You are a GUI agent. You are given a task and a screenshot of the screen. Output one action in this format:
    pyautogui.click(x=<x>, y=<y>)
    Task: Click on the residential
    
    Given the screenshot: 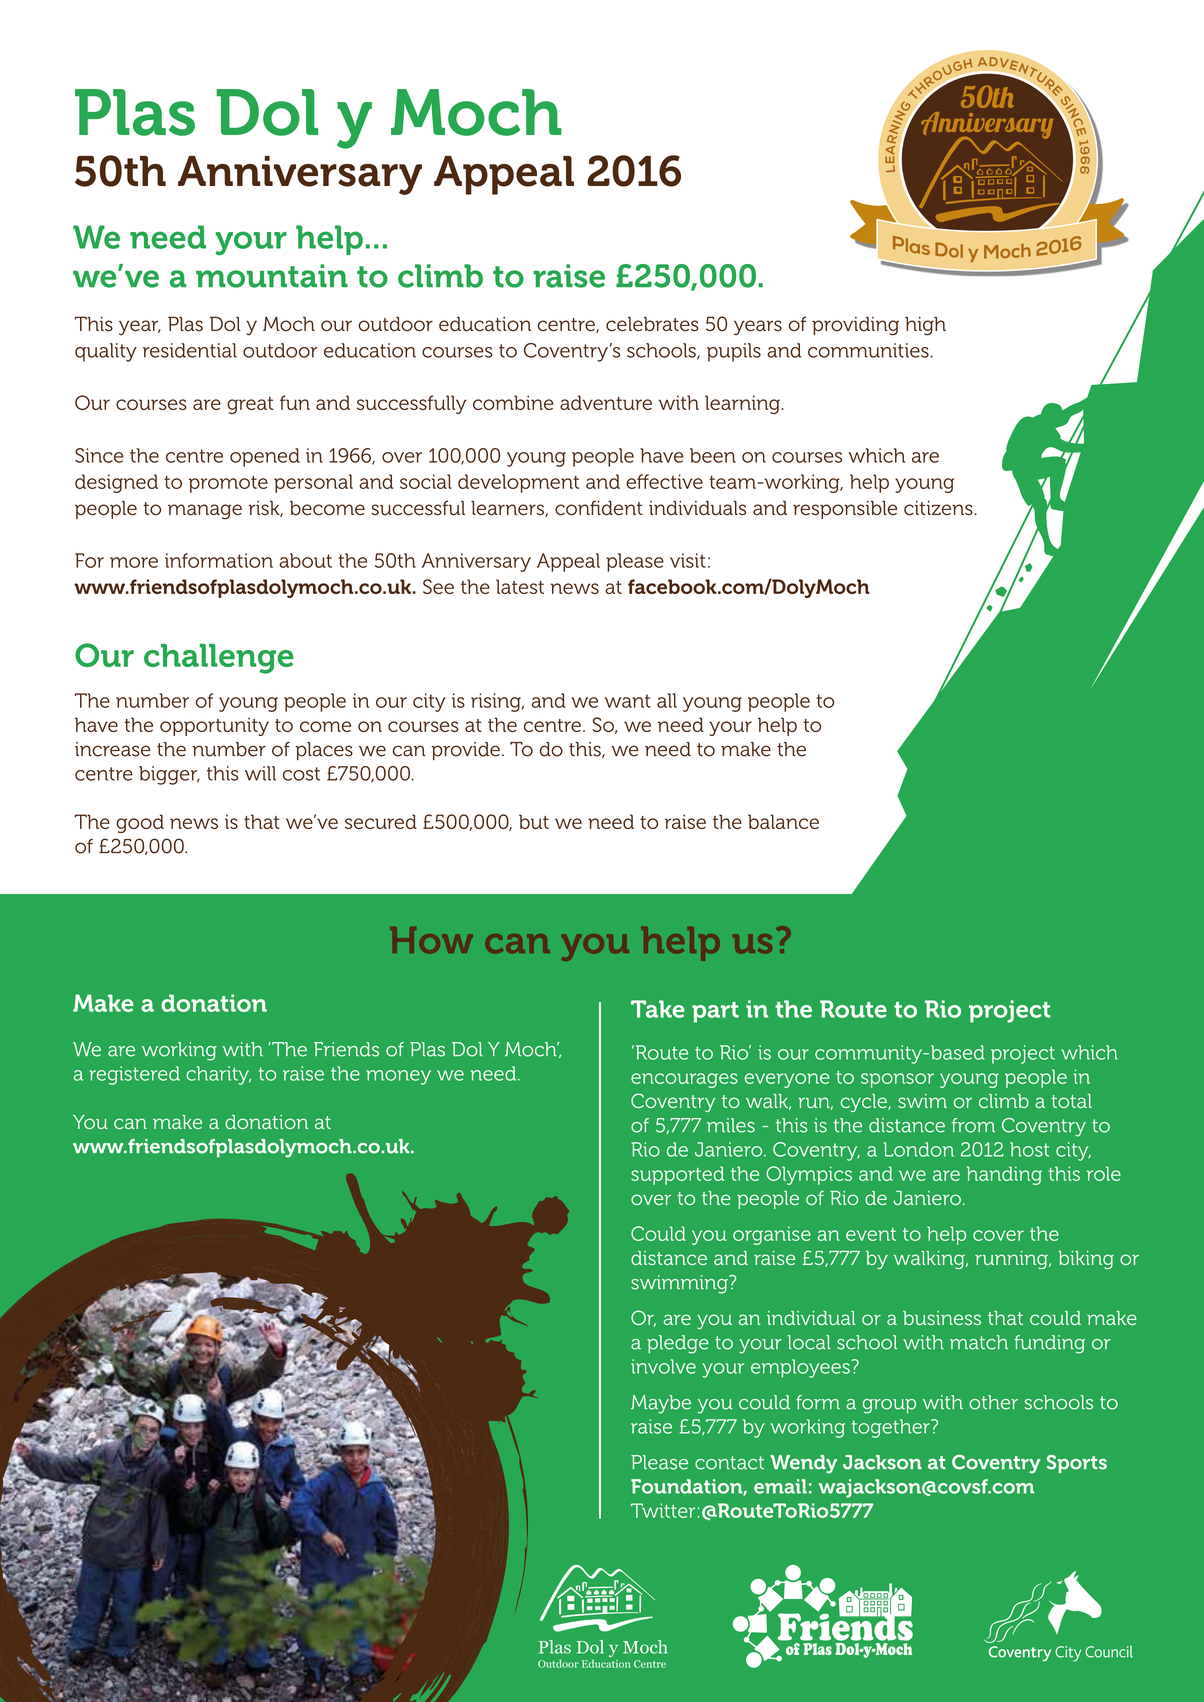 What is the action you would take?
    pyautogui.click(x=190, y=350)
